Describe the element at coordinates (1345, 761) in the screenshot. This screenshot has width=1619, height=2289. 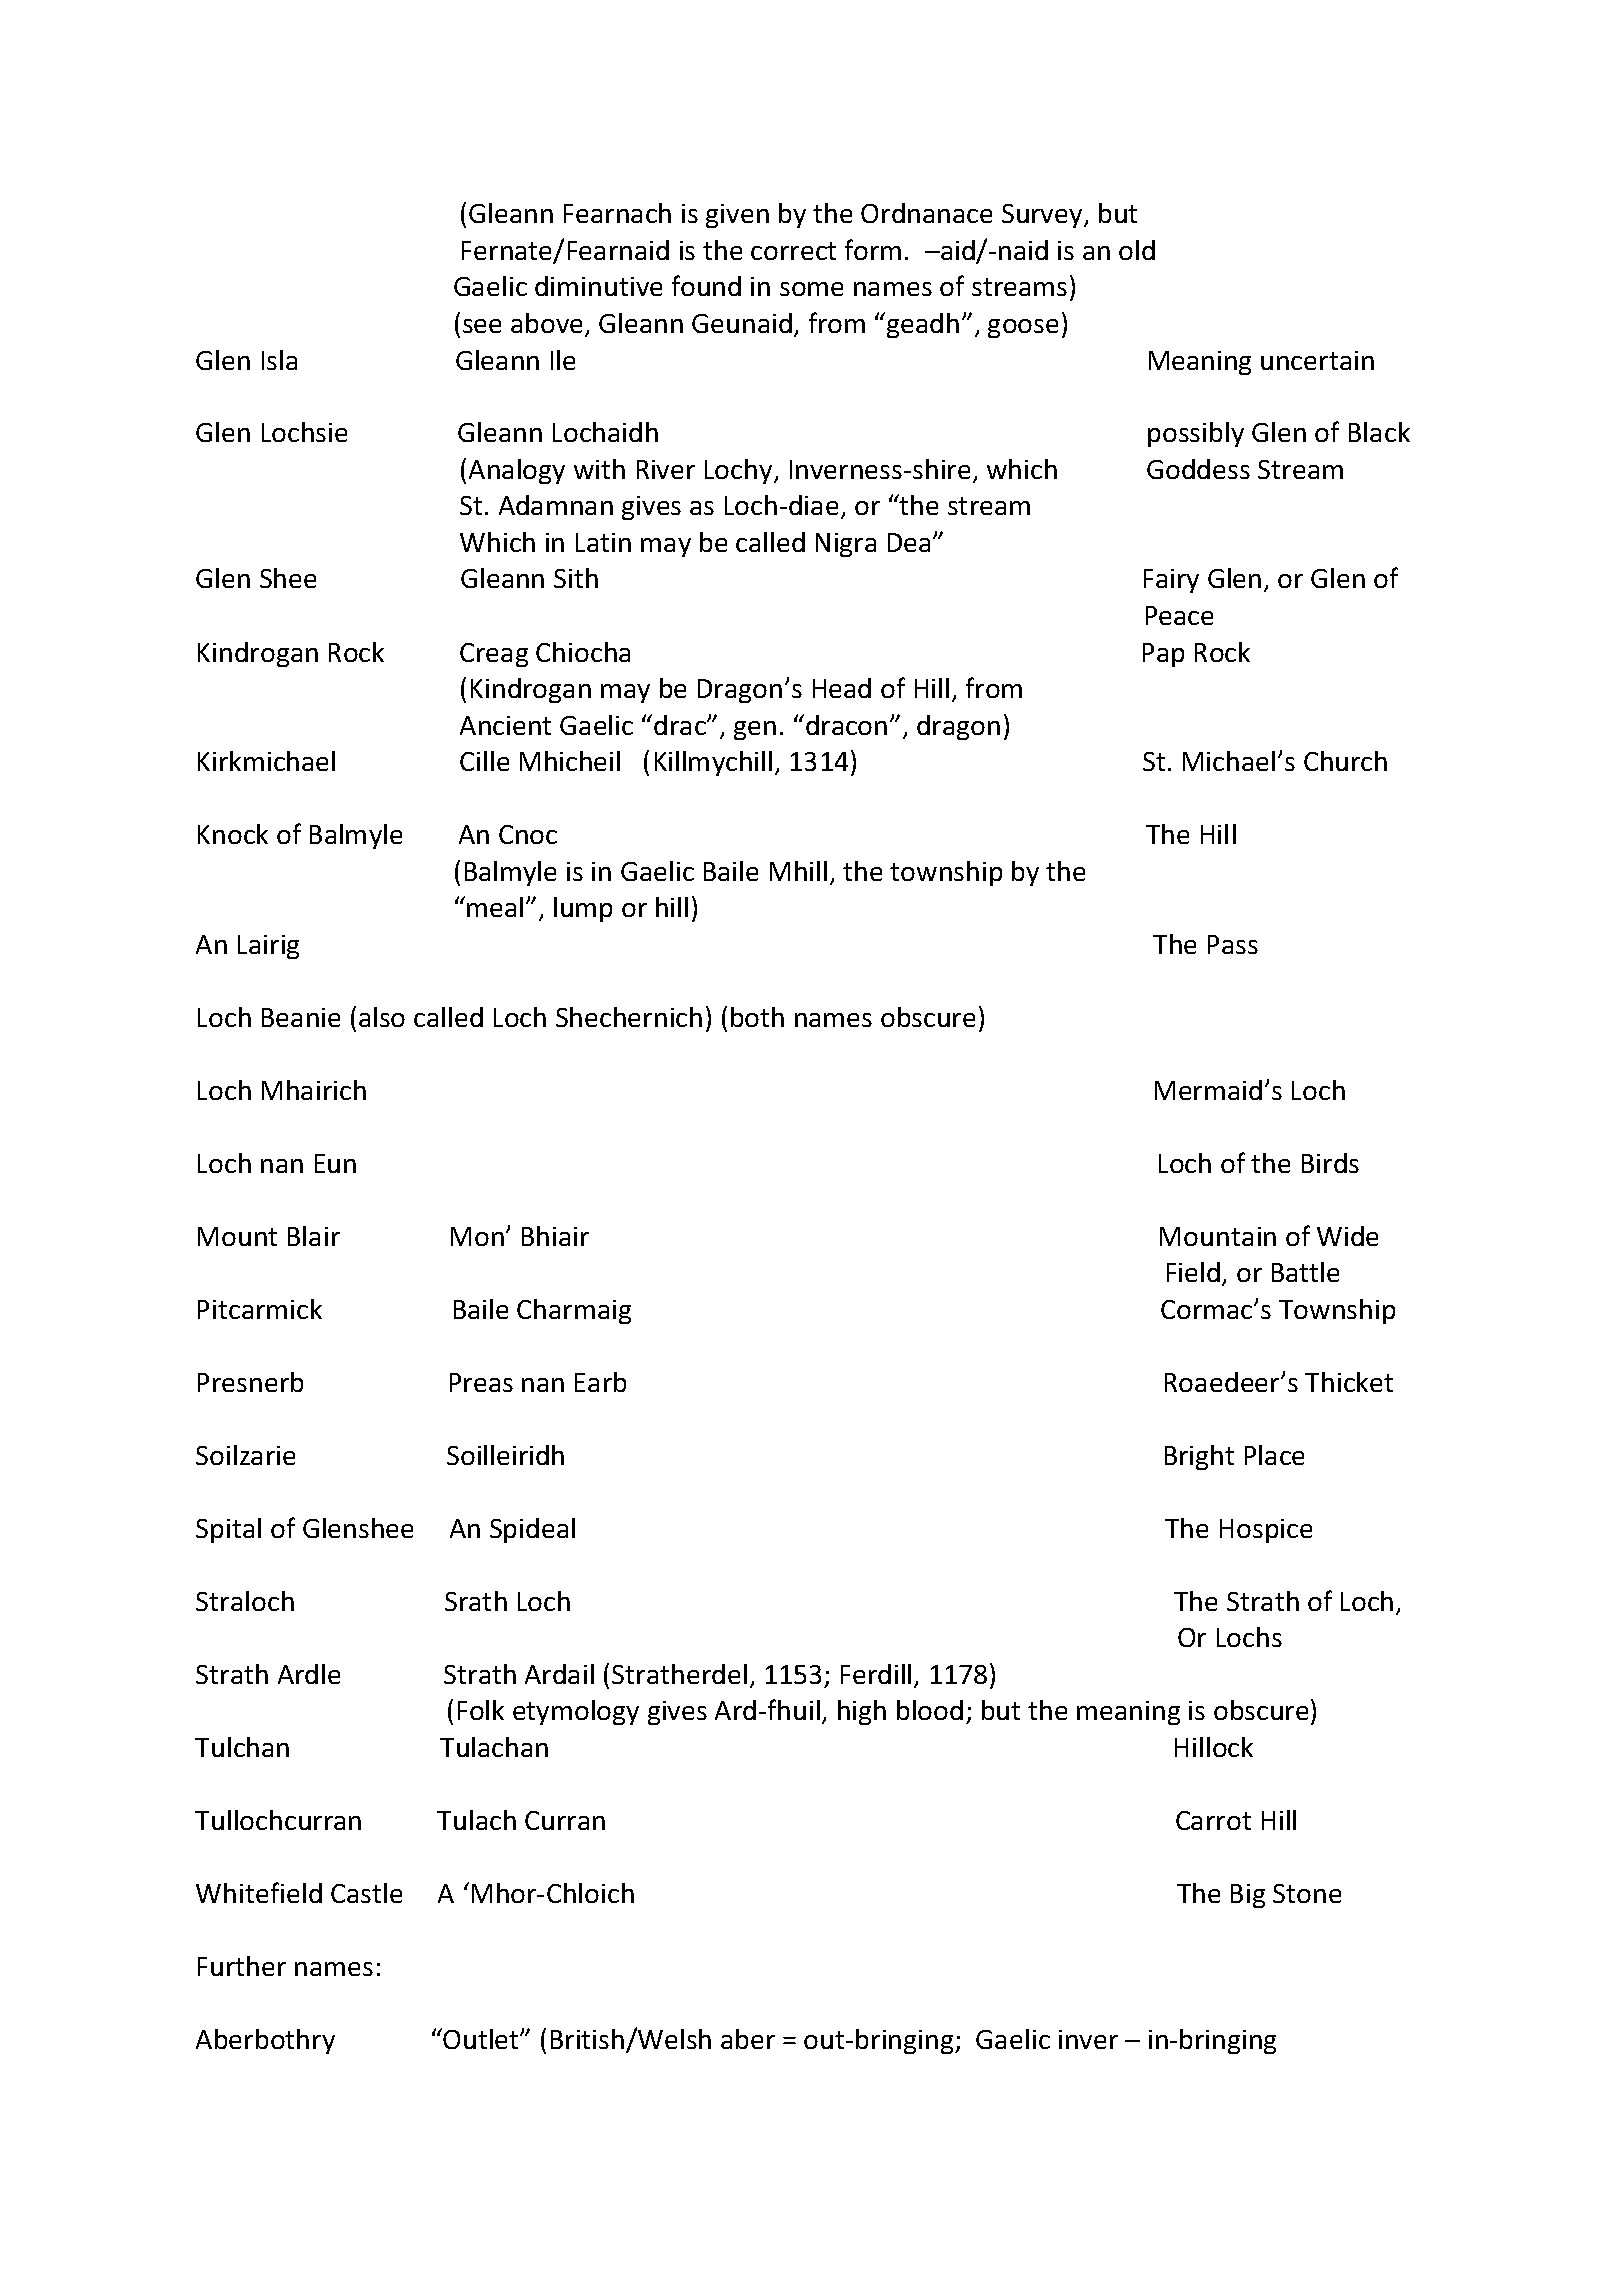
I see `Church` at that location.
